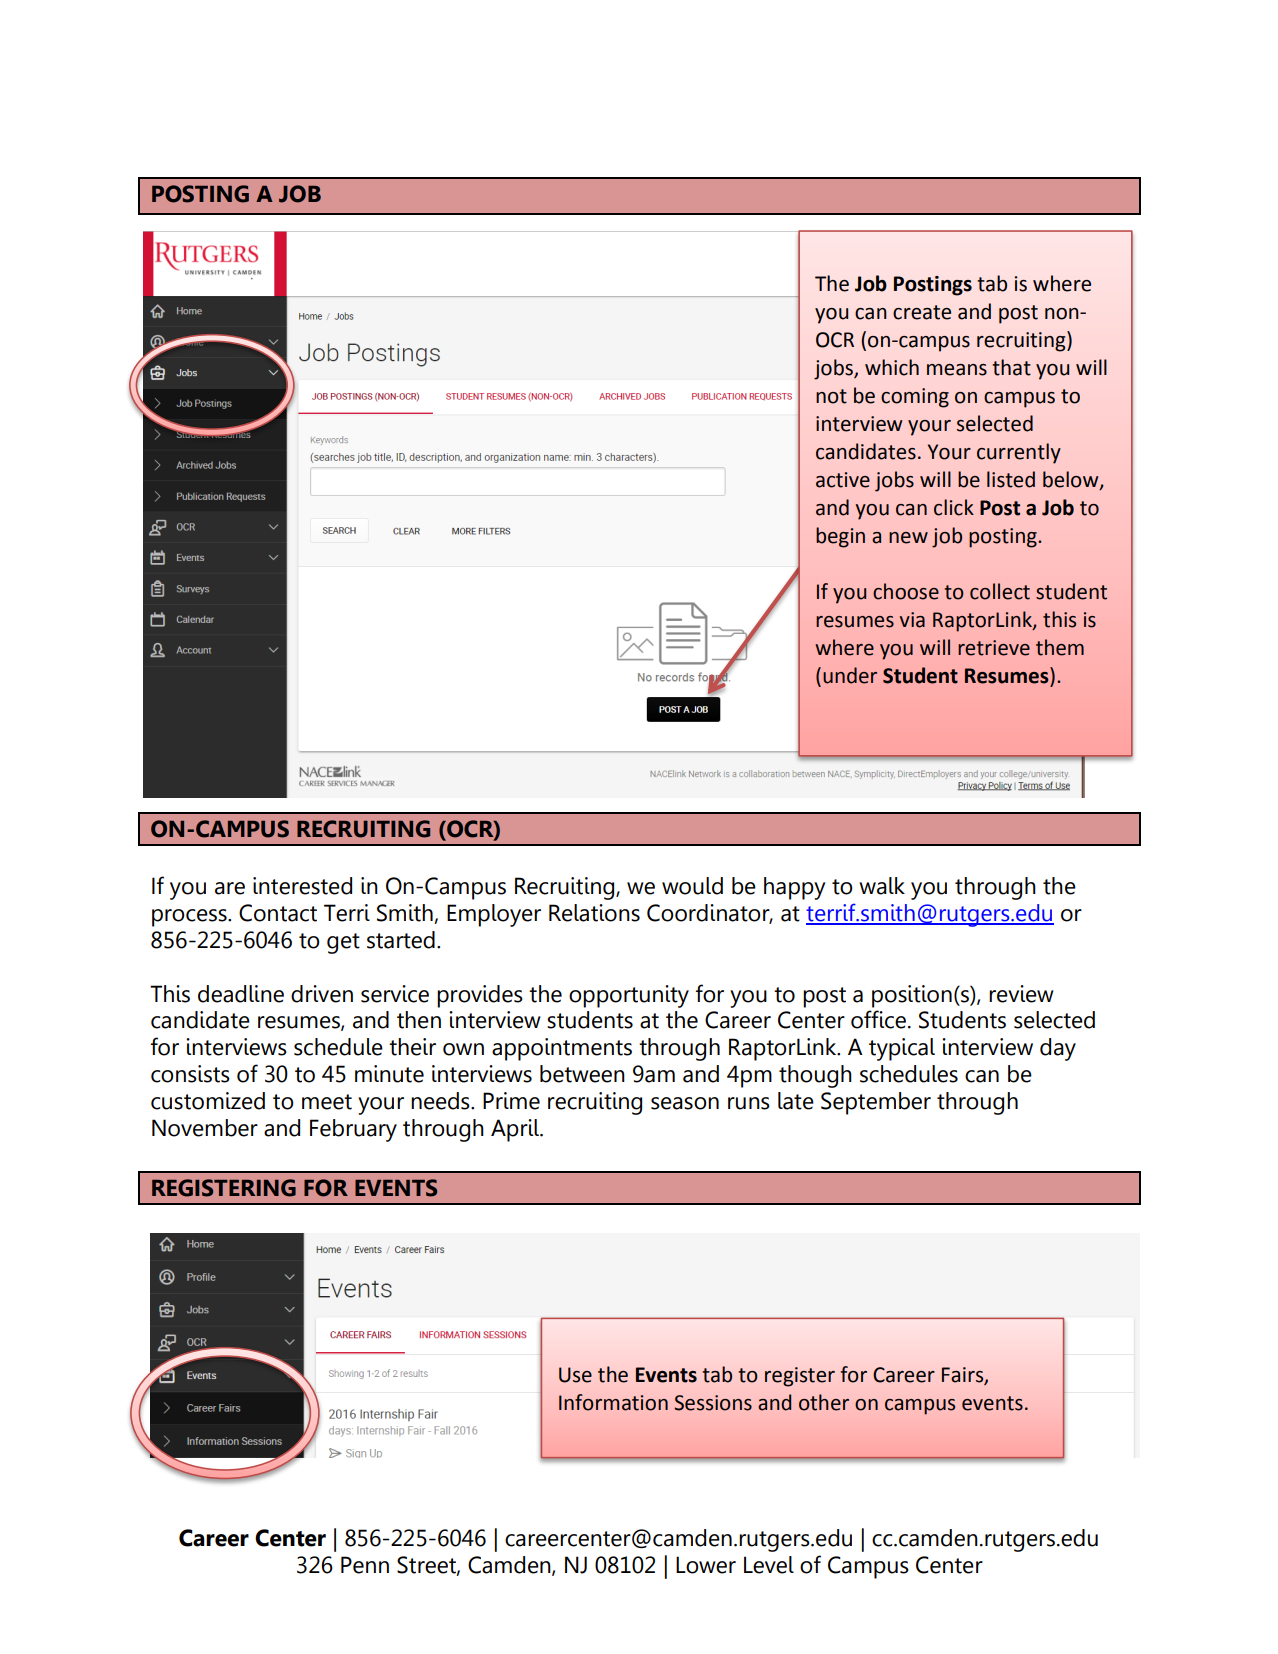  Describe the element at coordinates (892, 367) in the document. I see `which` at that location.
